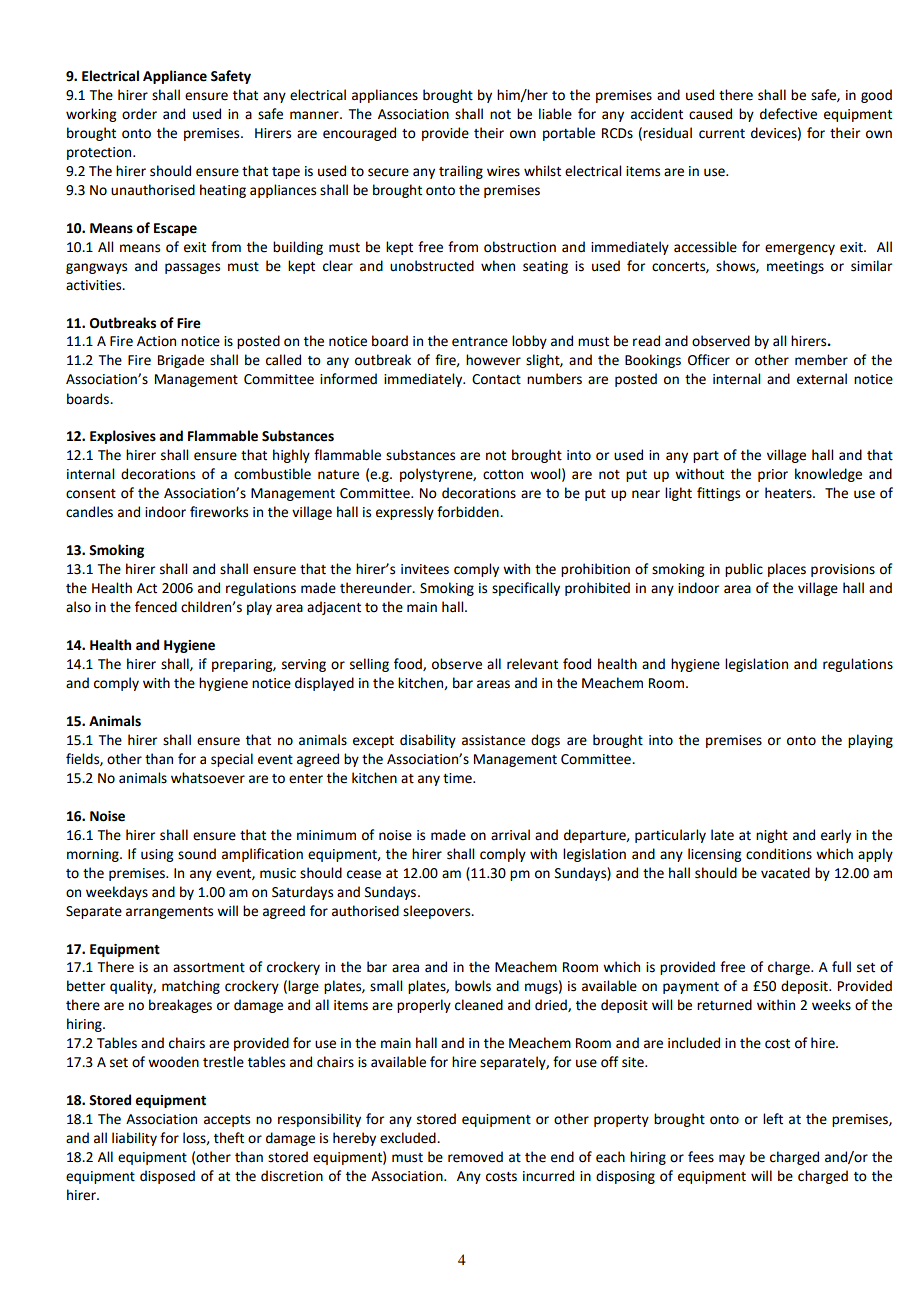 The height and width of the document is (1308, 924). What do you see at coordinates (496, 379) in the document?
I see `Contact` at bounding box center [496, 379].
